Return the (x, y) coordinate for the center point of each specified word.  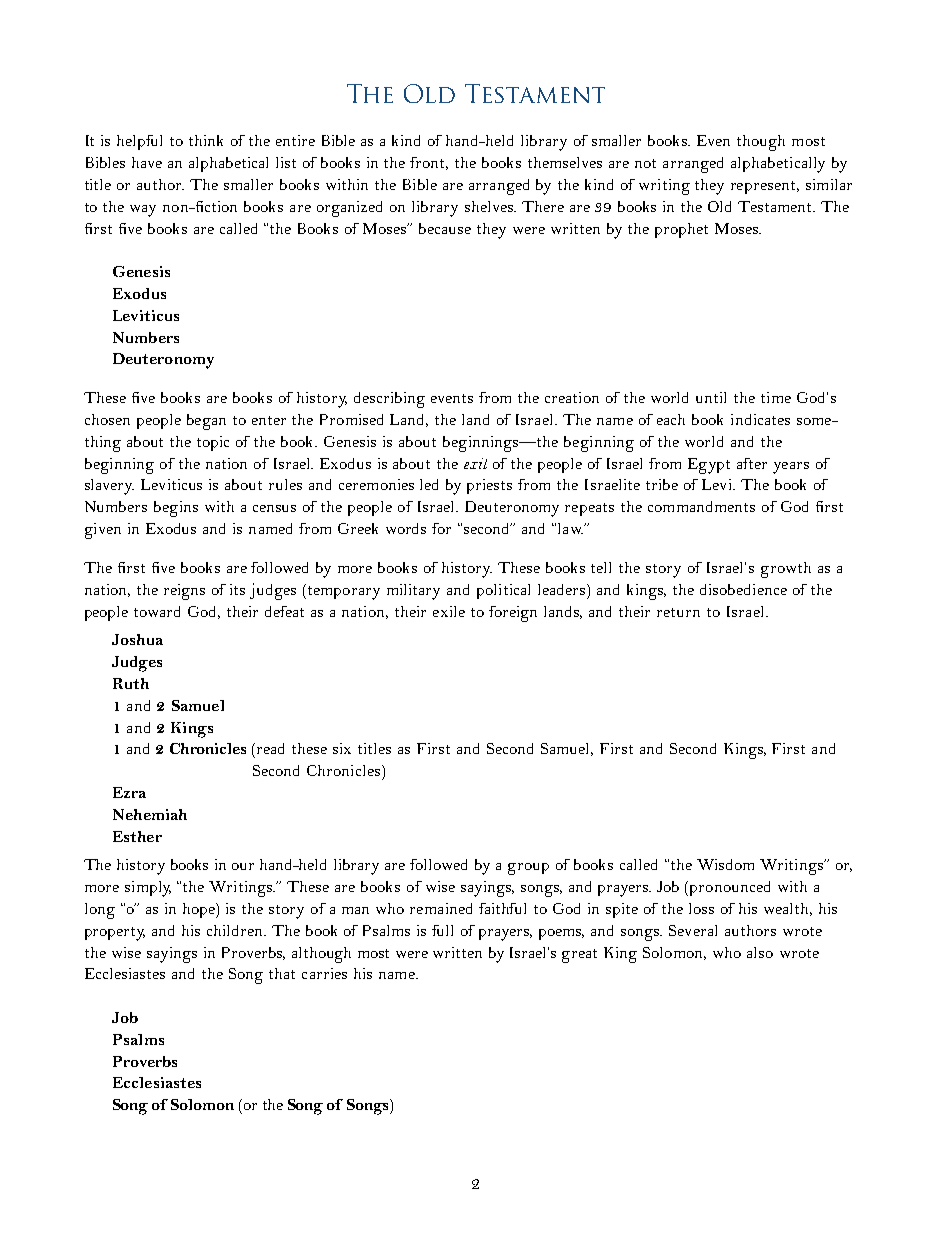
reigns (184, 592)
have (147, 162)
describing (389, 400)
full (442, 930)
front (429, 163)
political (503, 591)
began (206, 422)
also (760, 952)
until (711, 397)
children (236, 930)
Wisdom (725, 864)
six (342, 748)
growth (786, 570)
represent (765, 187)
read (270, 748)
